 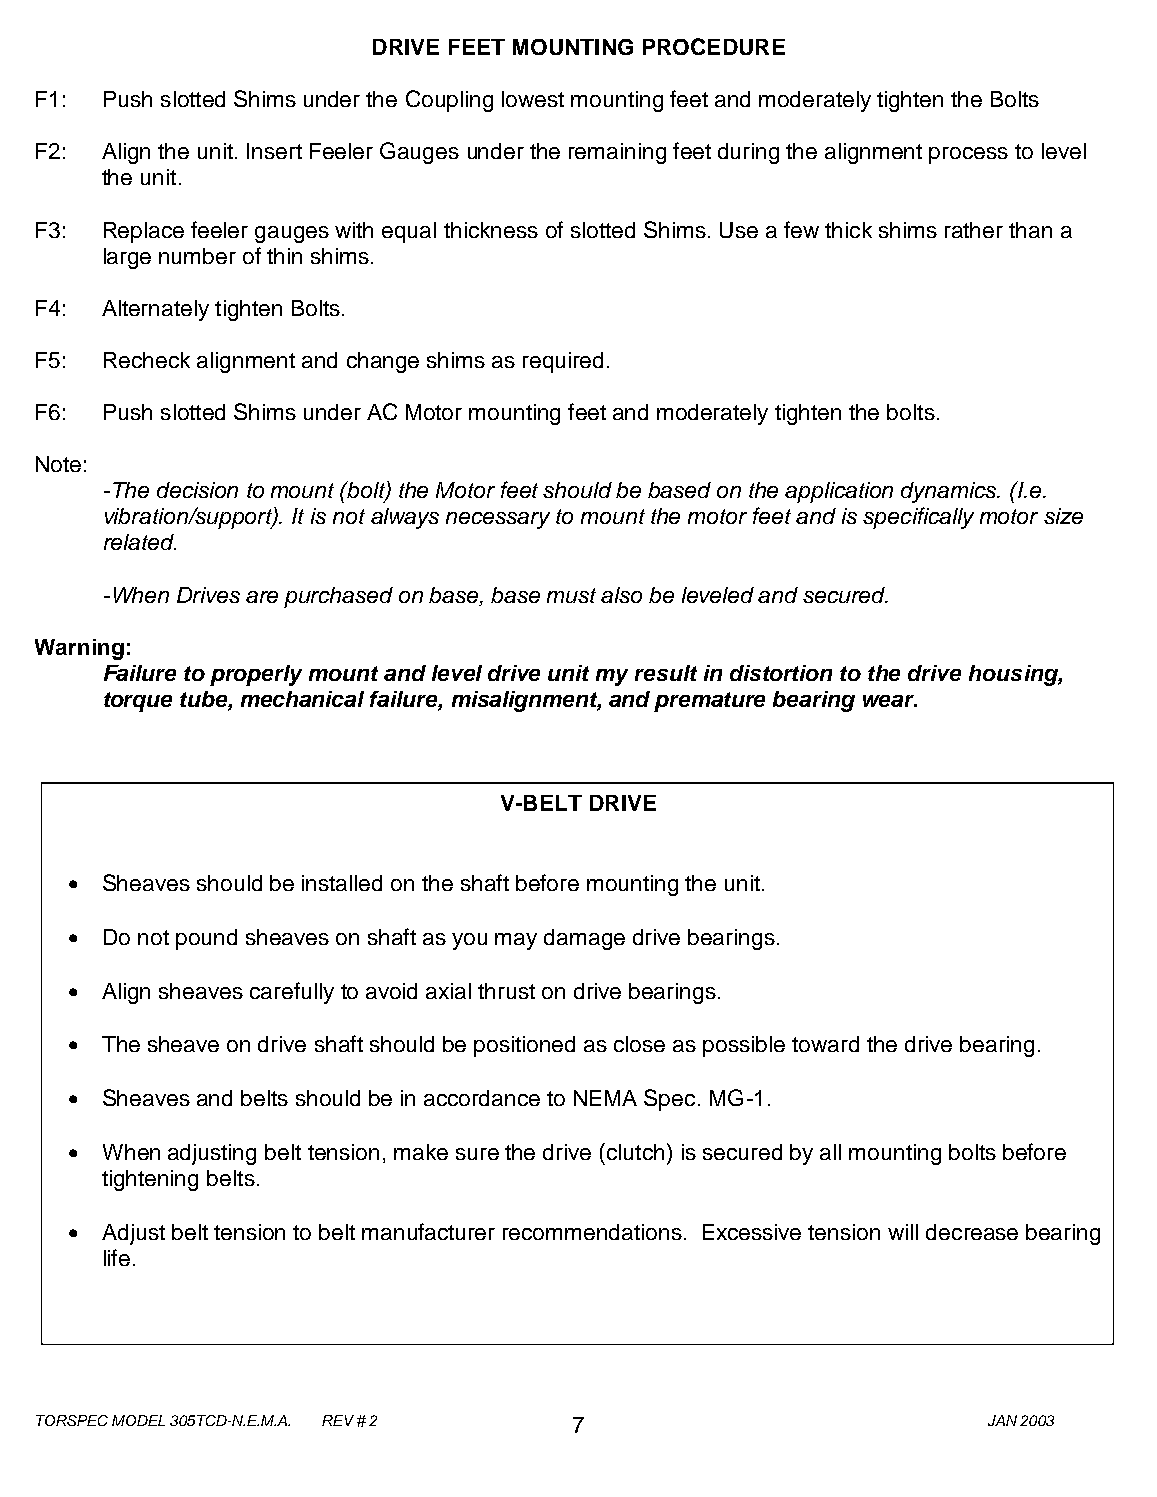 What do you see at coordinates (274, 151) in the image?
I see `Insert` at bounding box center [274, 151].
